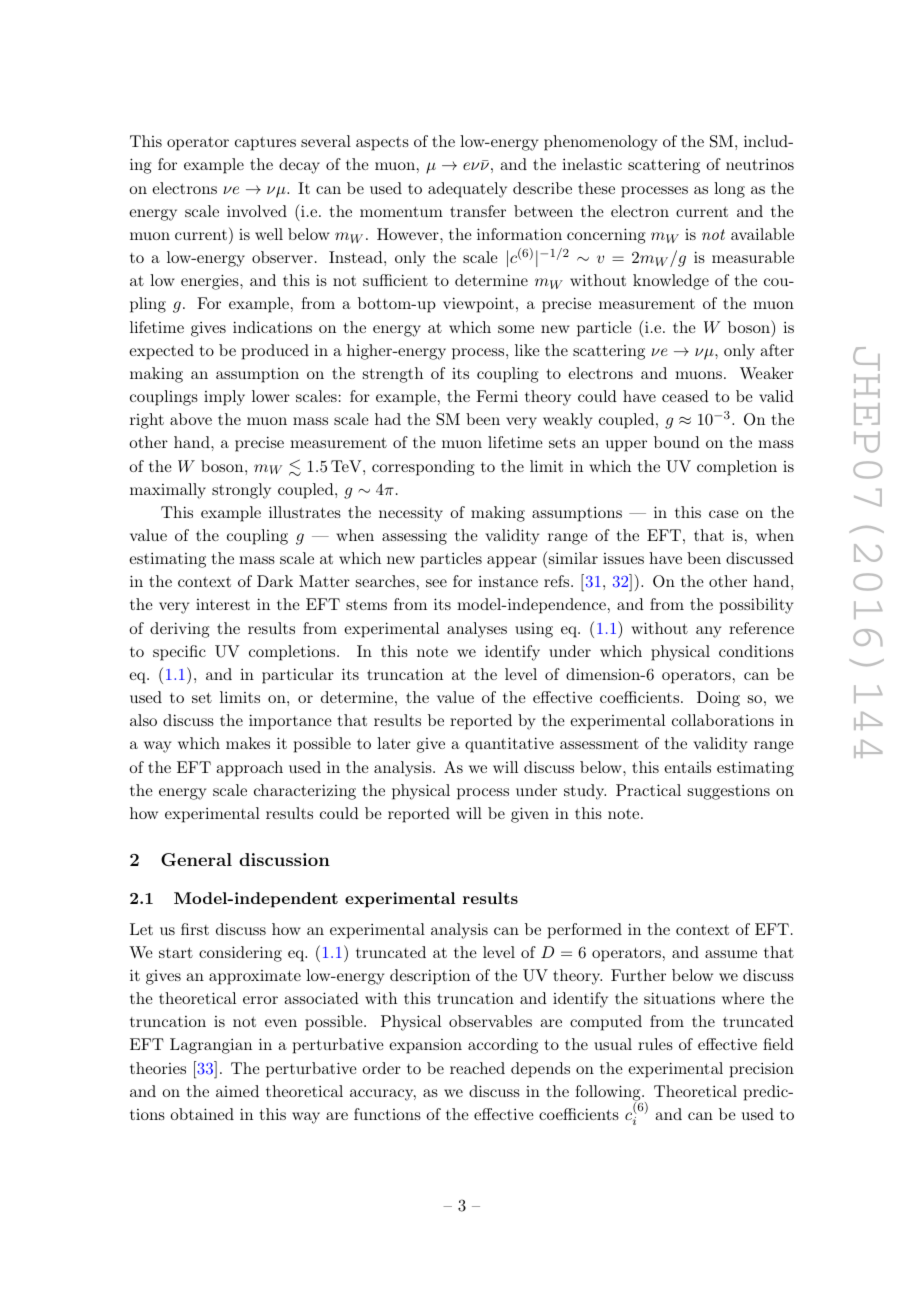 Image resolution: width=924 pixels, height=1308 pixels. What do you see at coordinates (509, 745) in the page?
I see `quantitative` at bounding box center [509, 745].
